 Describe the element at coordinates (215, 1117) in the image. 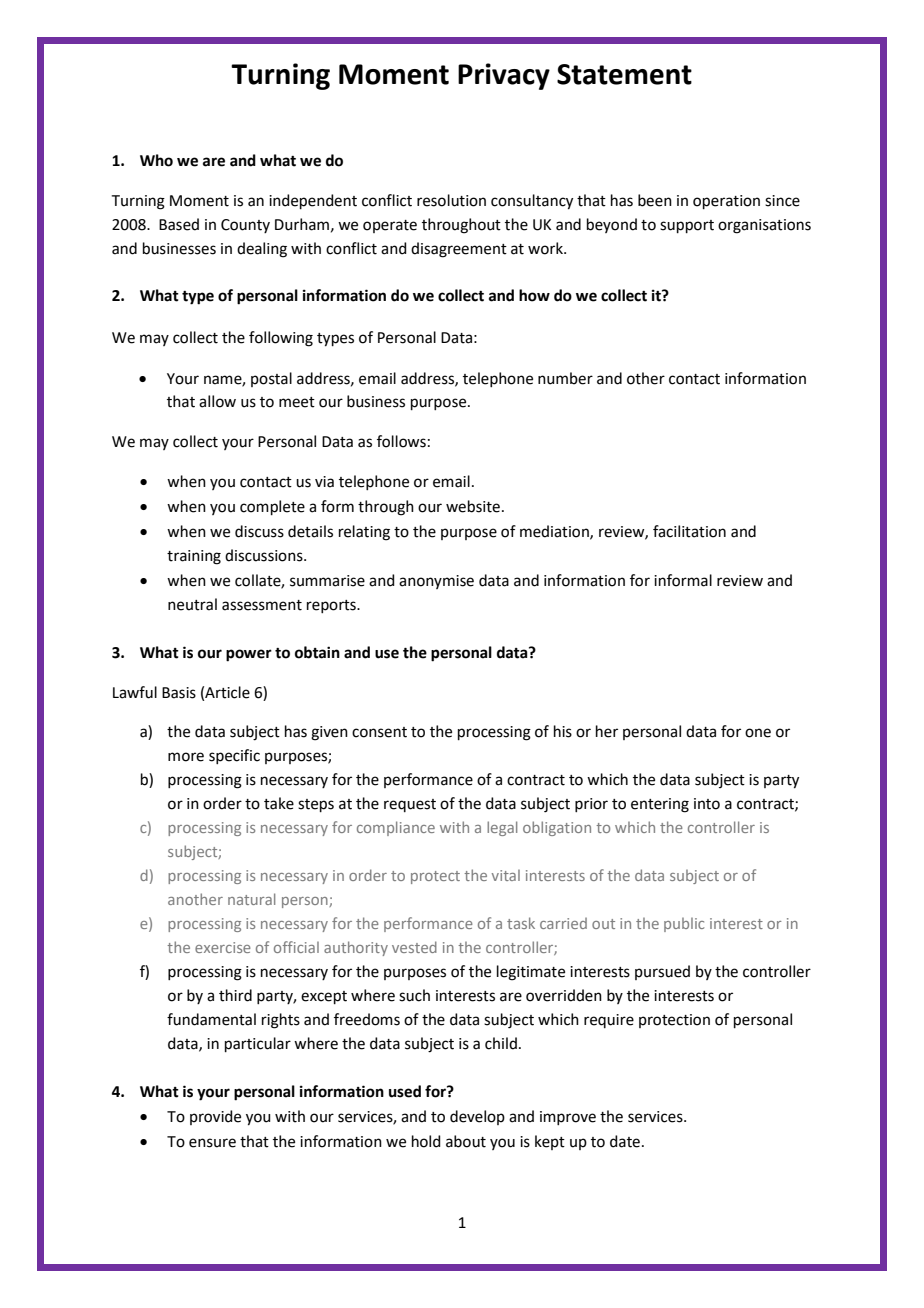

I see `provide` at that location.
